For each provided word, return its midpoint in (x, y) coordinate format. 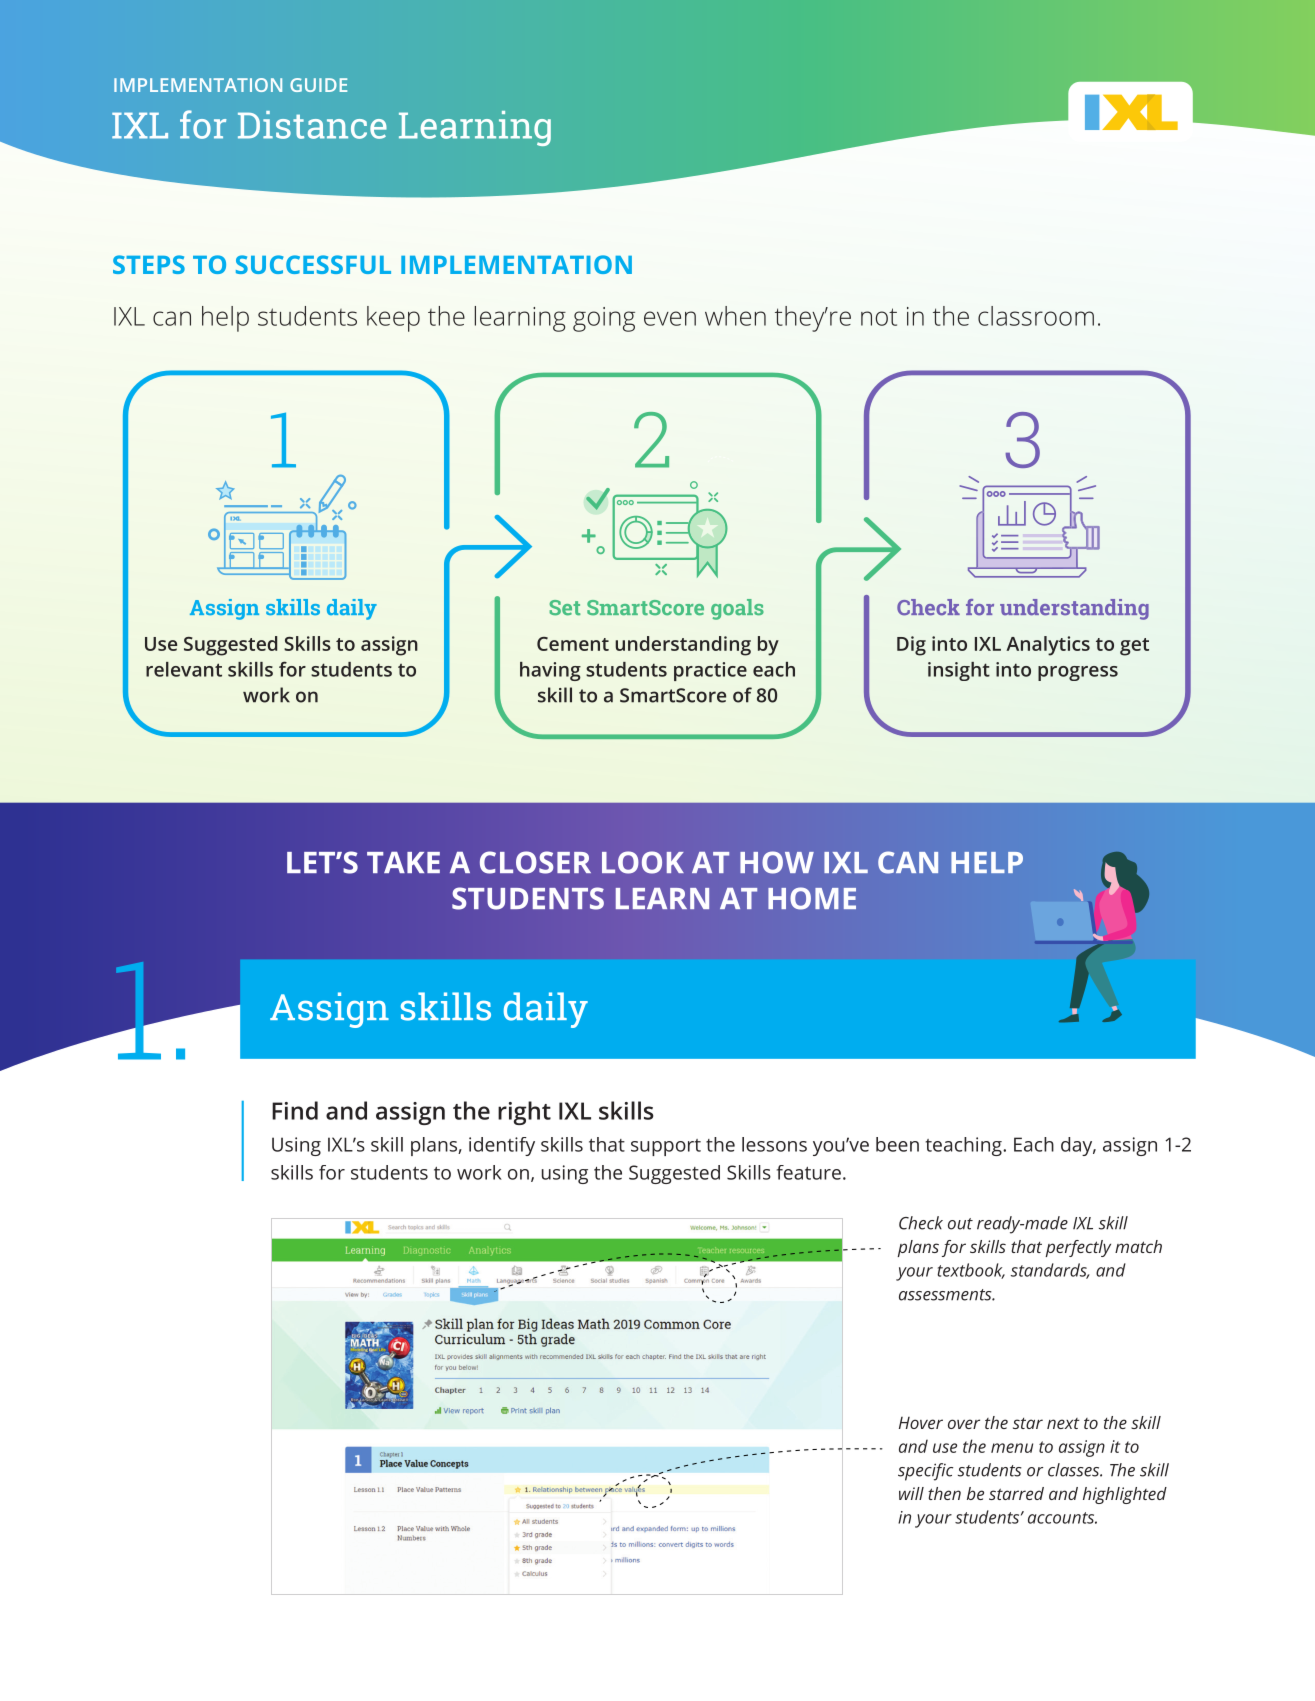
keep (393, 319)
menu (1012, 1448)
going (604, 319)
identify (502, 1146)
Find (295, 1110)
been (897, 1144)
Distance (312, 125)
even (670, 318)
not (879, 317)
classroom (1036, 316)
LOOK (643, 862)
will (911, 1493)
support (666, 1147)
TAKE (403, 862)
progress (1078, 673)
